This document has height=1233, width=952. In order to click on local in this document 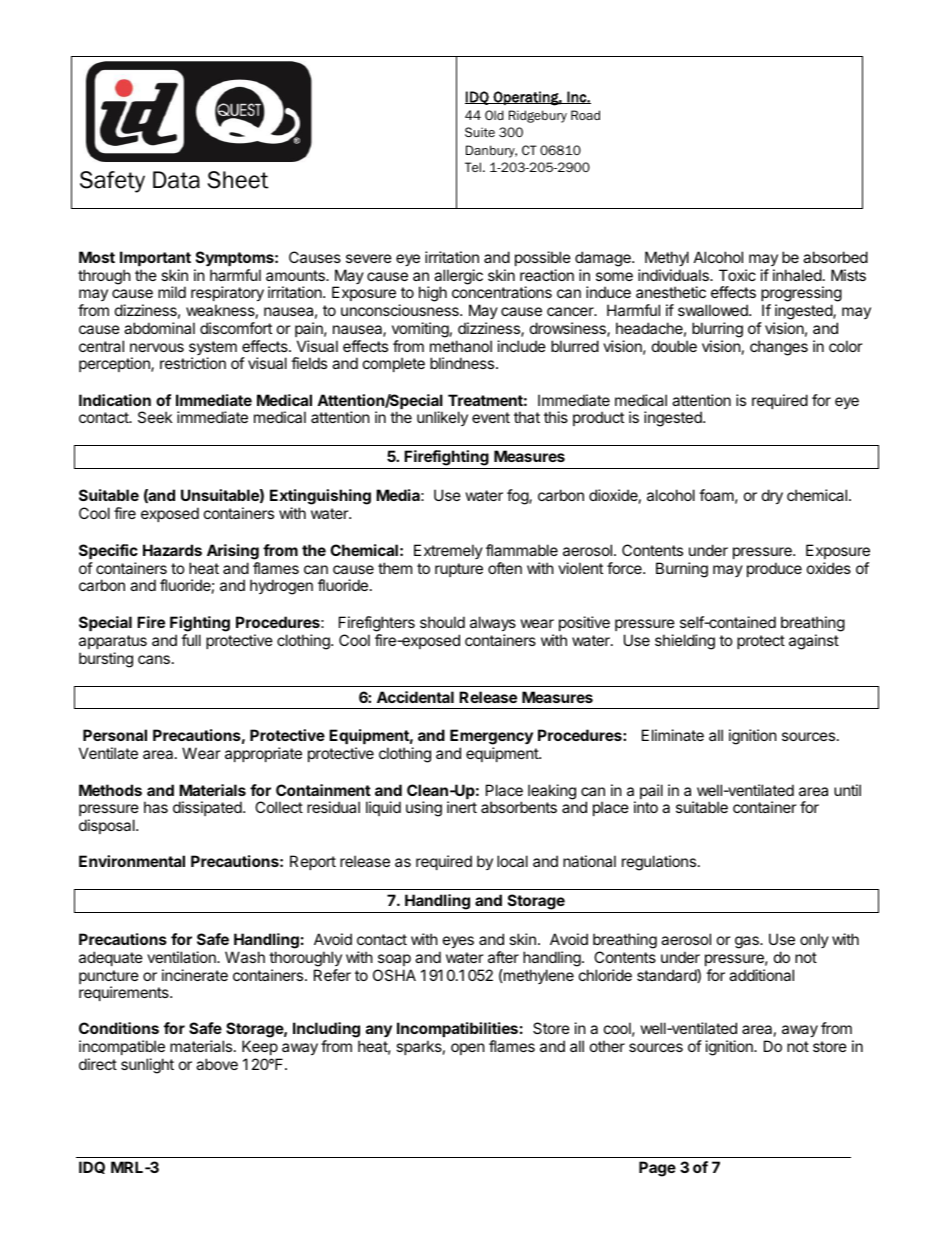, I will do `click(512, 861)`.
